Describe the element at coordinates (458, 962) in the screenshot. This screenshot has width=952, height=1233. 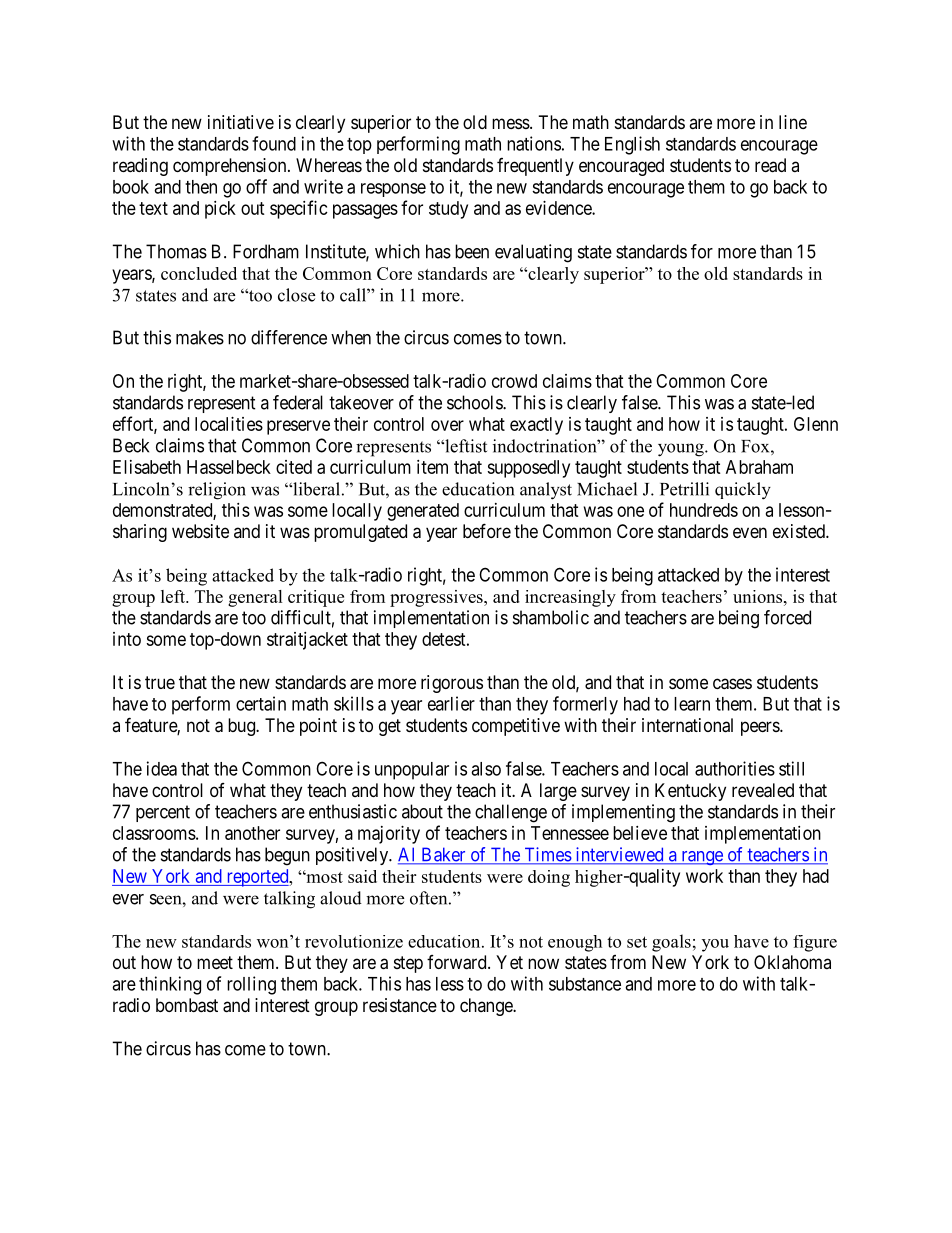
I see `forward` at that location.
